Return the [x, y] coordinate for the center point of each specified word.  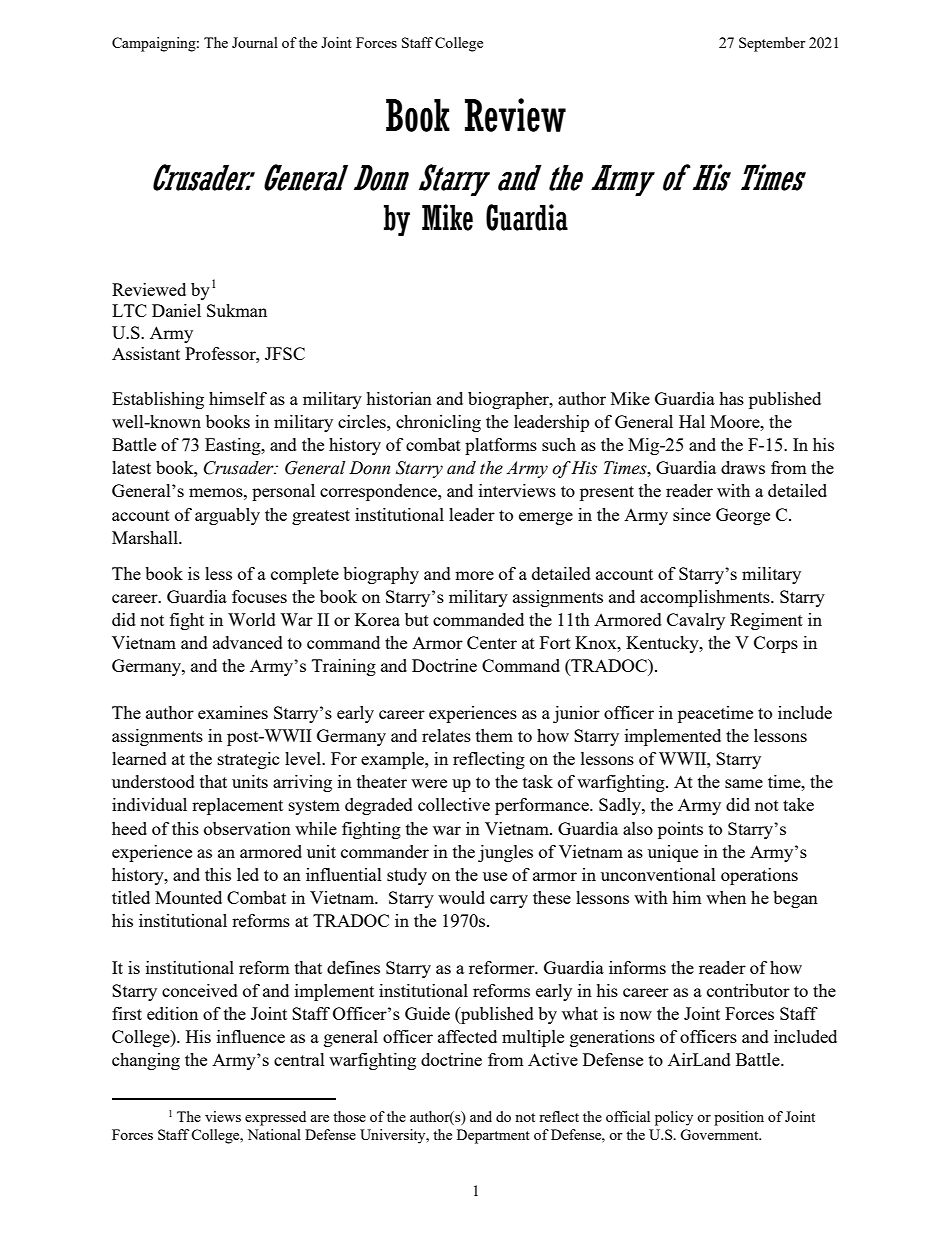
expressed [275, 1118]
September [772, 44]
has [731, 398]
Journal [255, 42]
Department [493, 1136]
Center [492, 642]
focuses [259, 596]
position [739, 1118]
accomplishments [706, 598]
